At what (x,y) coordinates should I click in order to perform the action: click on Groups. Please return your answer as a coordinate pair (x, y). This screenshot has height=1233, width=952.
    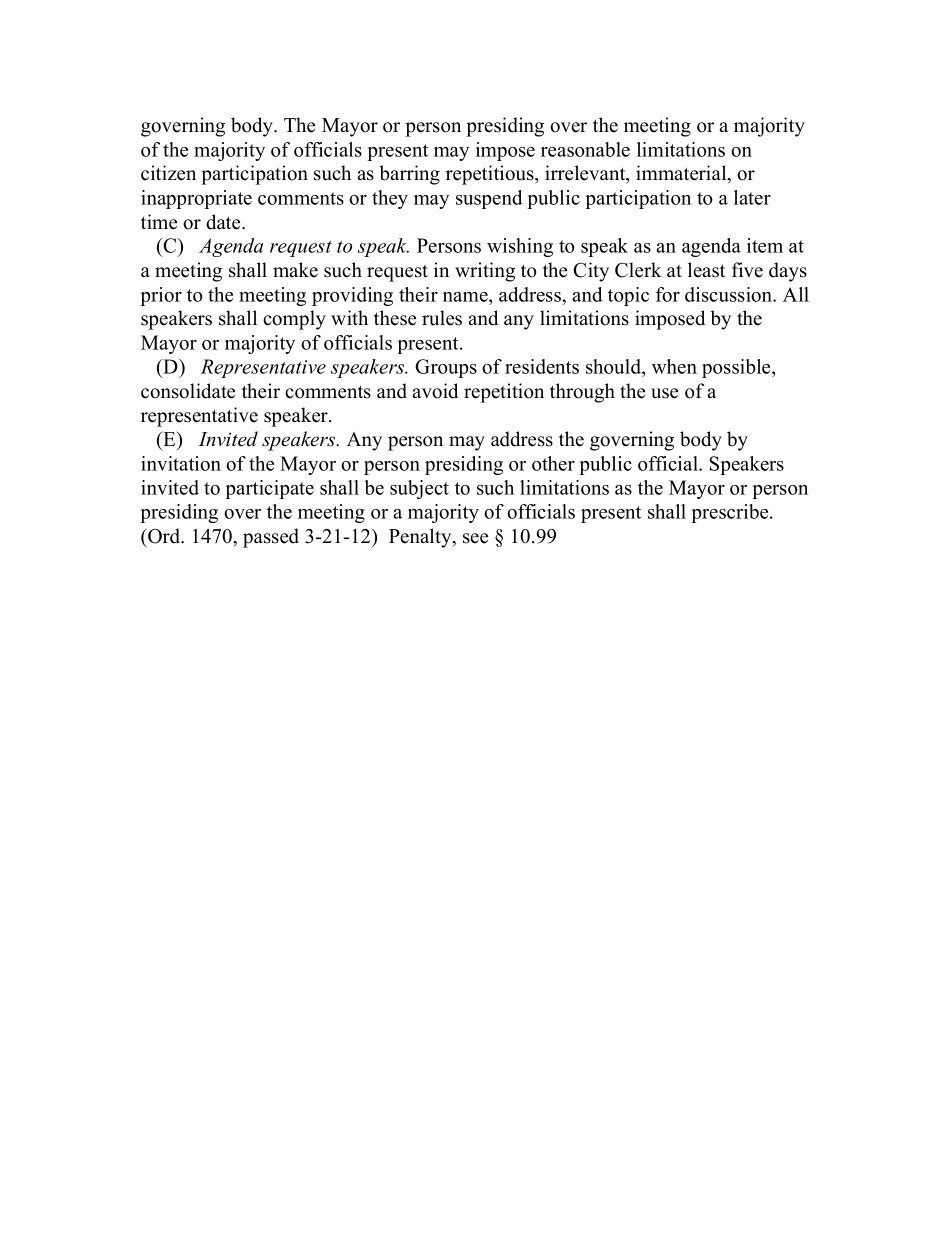
    Looking at the image, I should click on (446, 368).
